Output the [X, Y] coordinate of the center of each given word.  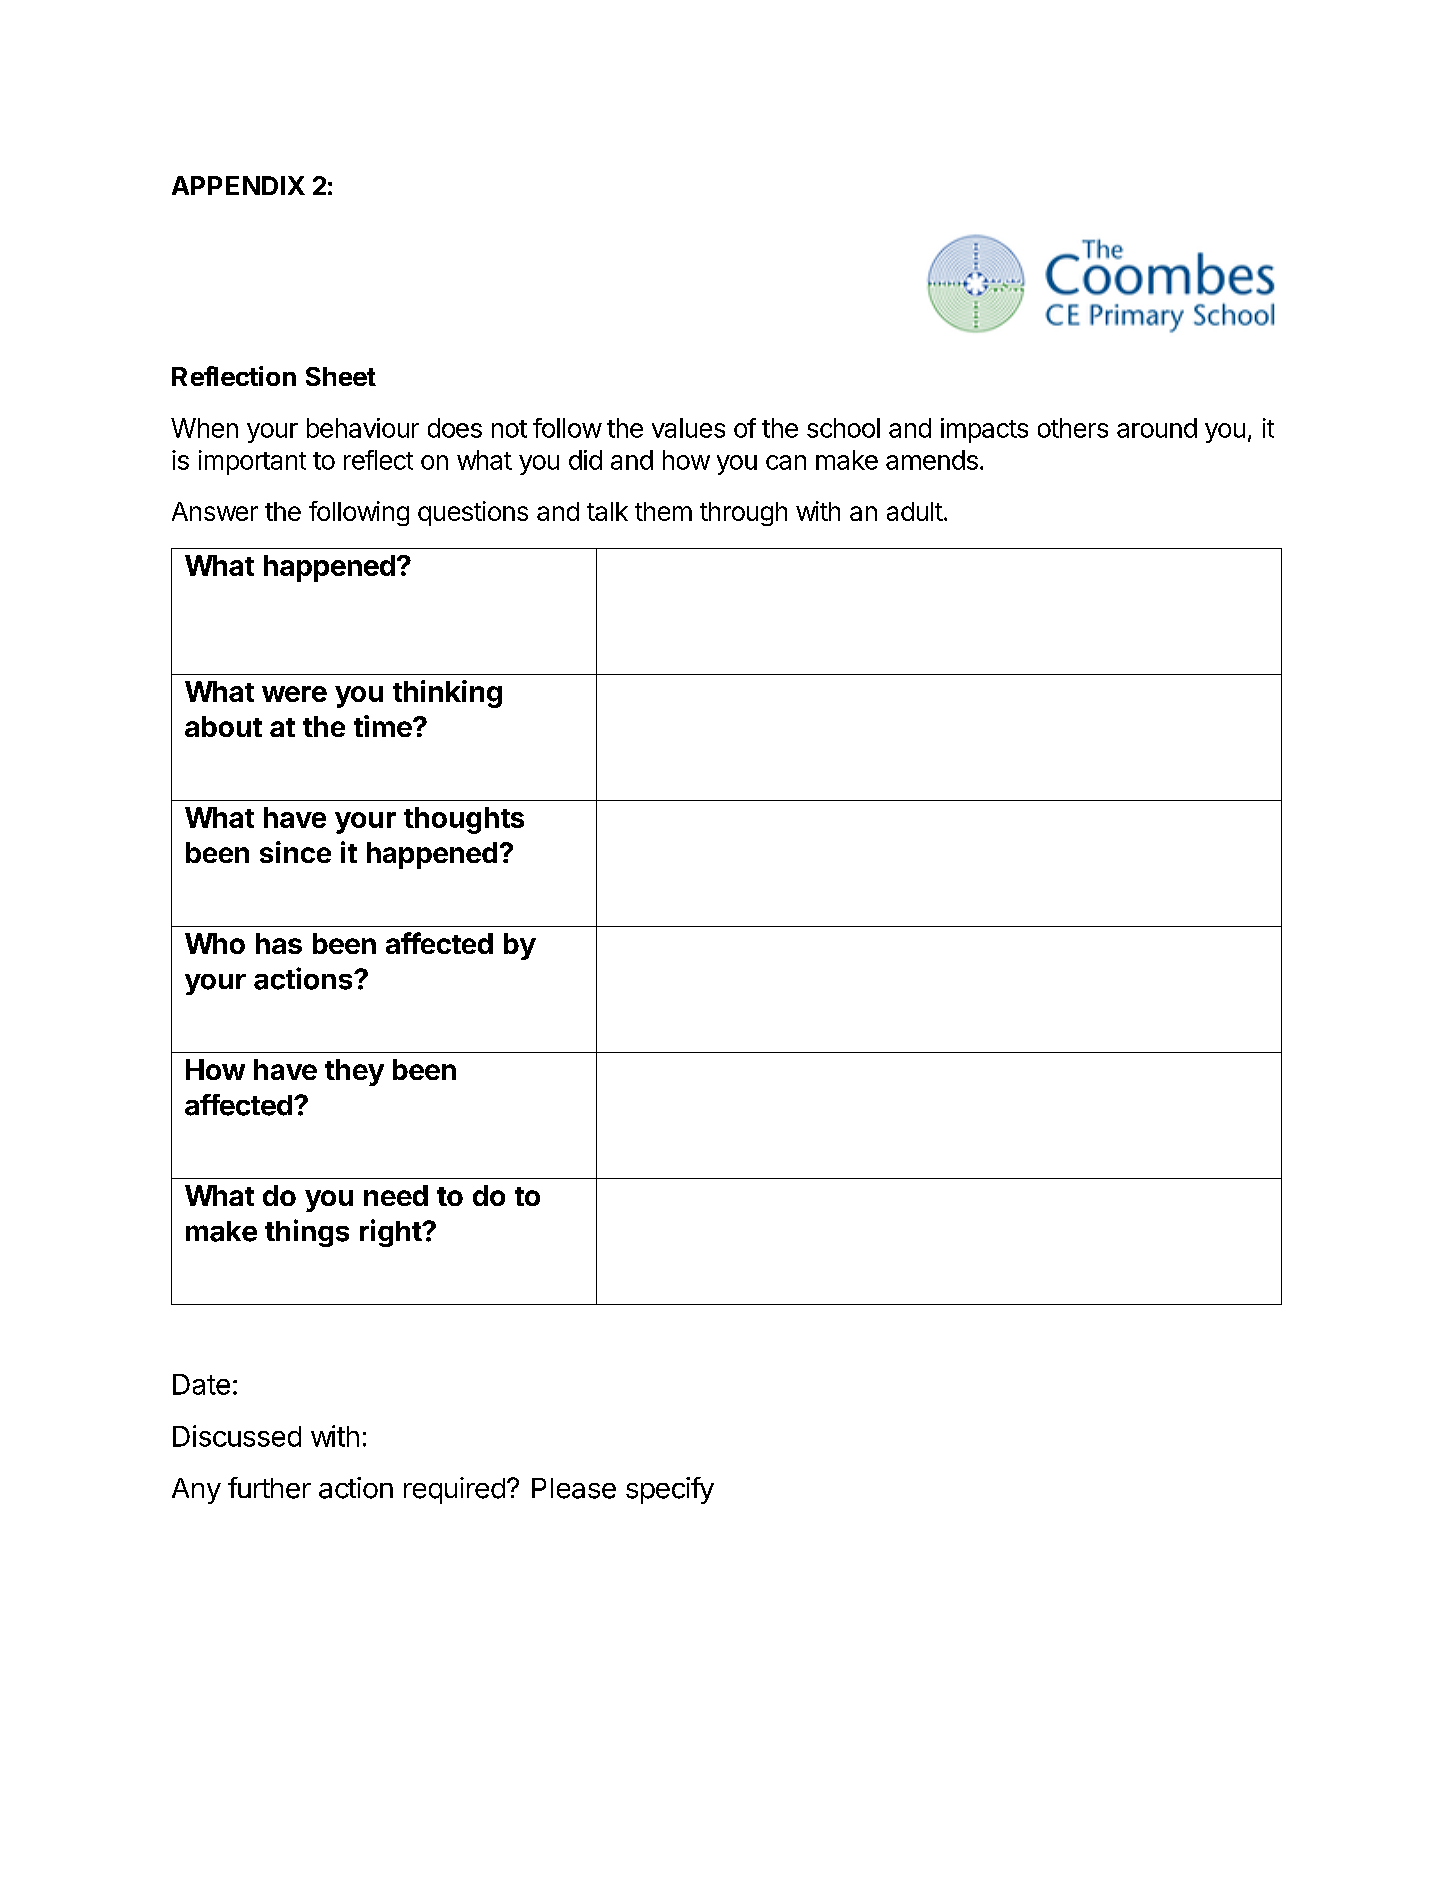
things [307, 1233]
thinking [447, 694]
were [294, 694]
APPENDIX [238, 185]
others [1073, 428]
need [396, 1195]
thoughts [464, 820]
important [252, 462]
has [279, 943]
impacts [984, 430]
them [663, 511]
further [269, 1488]
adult [915, 511]
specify [670, 1490]
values [688, 428]
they [354, 1072]
